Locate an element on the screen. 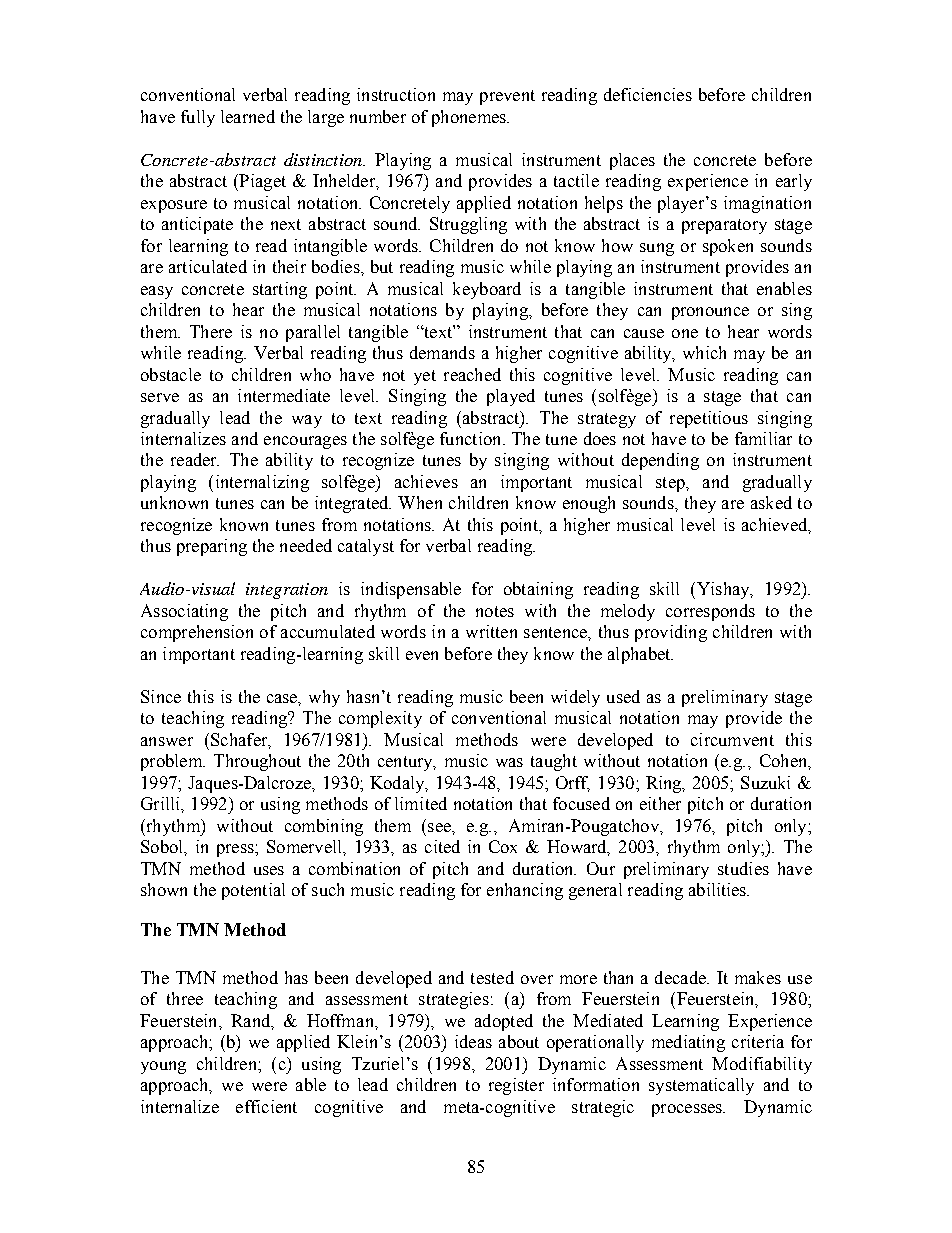  corresponds is located at coordinates (710, 612).
